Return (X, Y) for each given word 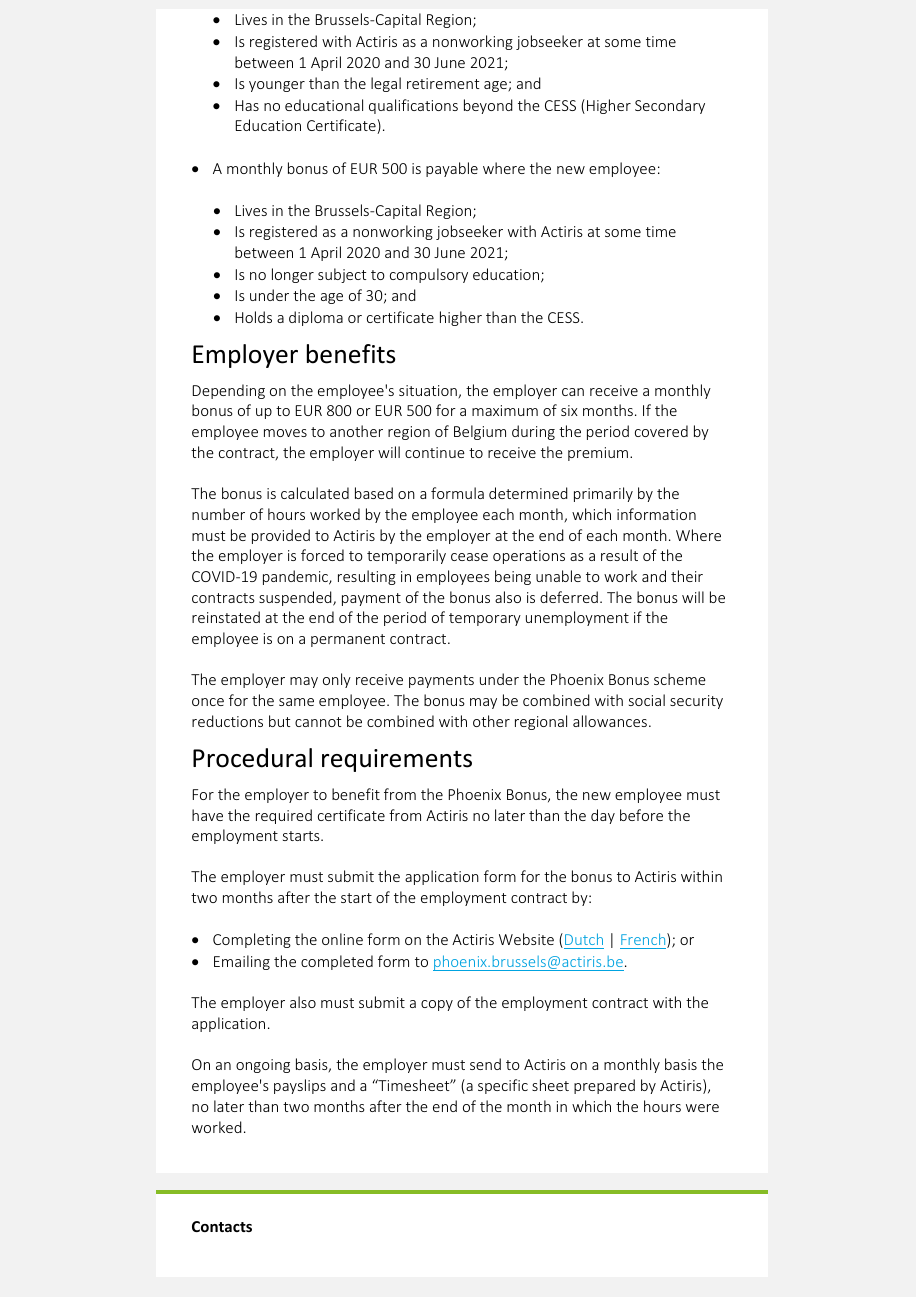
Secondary (670, 106)
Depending (229, 391)
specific (503, 1086)
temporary (485, 619)
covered (661, 431)
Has (247, 105)
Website (526, 939)
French (644, 941)
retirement (443, 83)
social (647, 700)
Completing (252, 940)
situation (429, 392)
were (702, 1108)
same (296, 702)
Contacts (222, 1226)
